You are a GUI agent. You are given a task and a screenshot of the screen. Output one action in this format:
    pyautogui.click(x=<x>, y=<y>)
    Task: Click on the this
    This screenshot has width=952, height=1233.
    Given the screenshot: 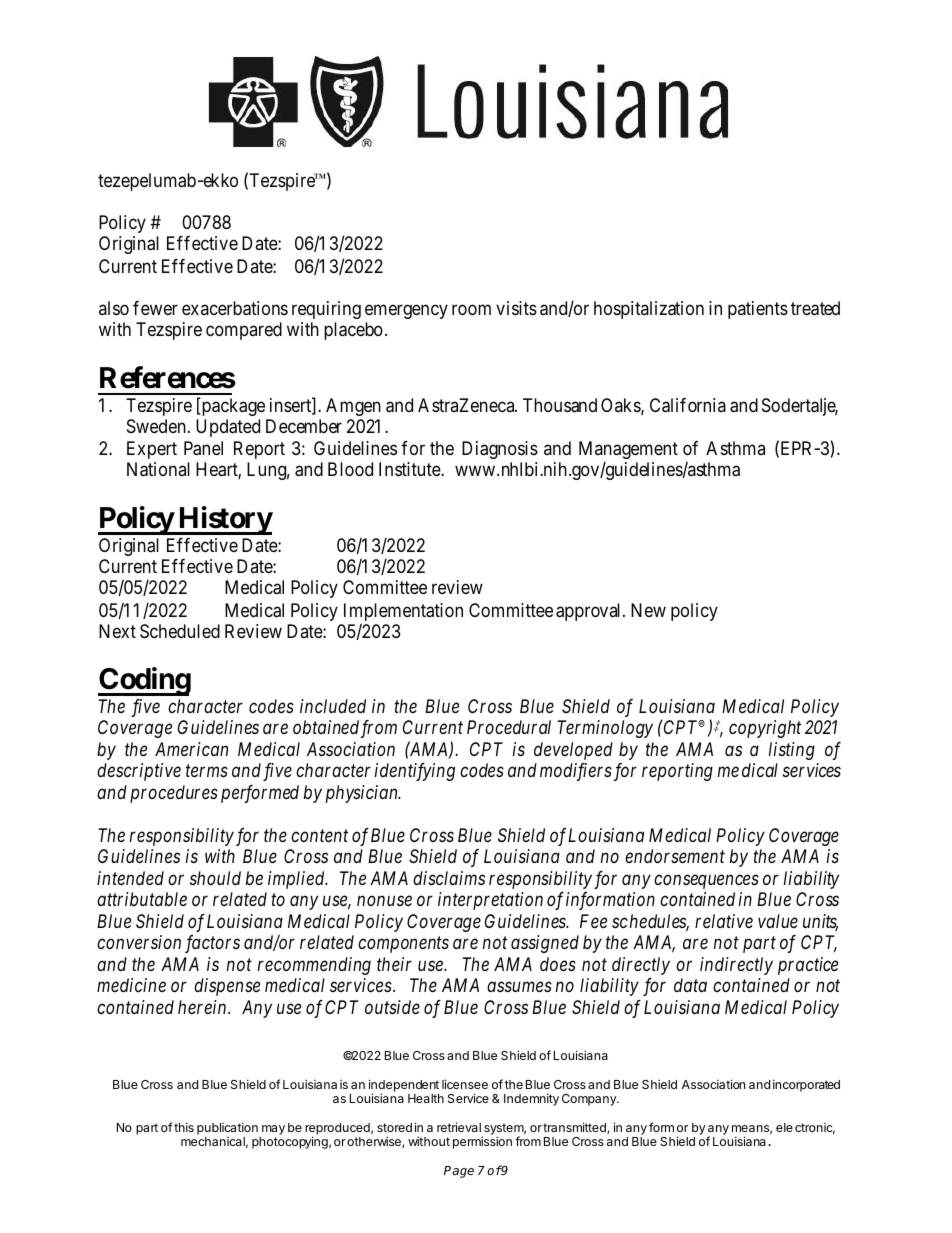 What is the action you would take?
    pyautogui.click(x=184, y=1127)
